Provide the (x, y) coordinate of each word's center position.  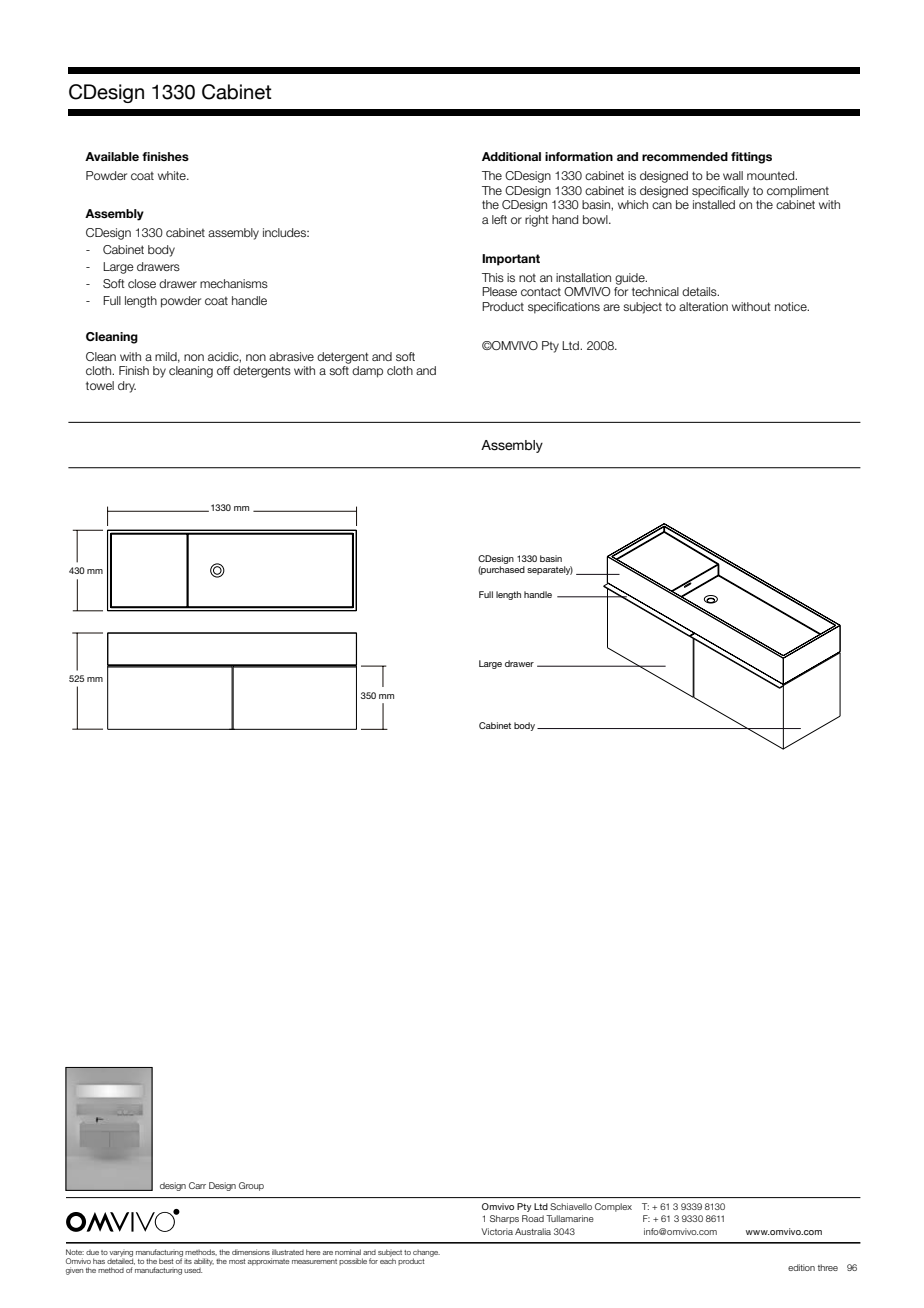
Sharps (504, 1219)
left (499, 219)
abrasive (291, 356)
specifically (720, 192)
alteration (703, 306)
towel (100, 385)
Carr (197, 1185)
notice (792, 306)
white (173, 175)
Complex (613, 1207)
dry (127, 387)
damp (367, 372)
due (92, 1252)
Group (251, 1186)
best (166, 1261)
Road (533, 1218)
